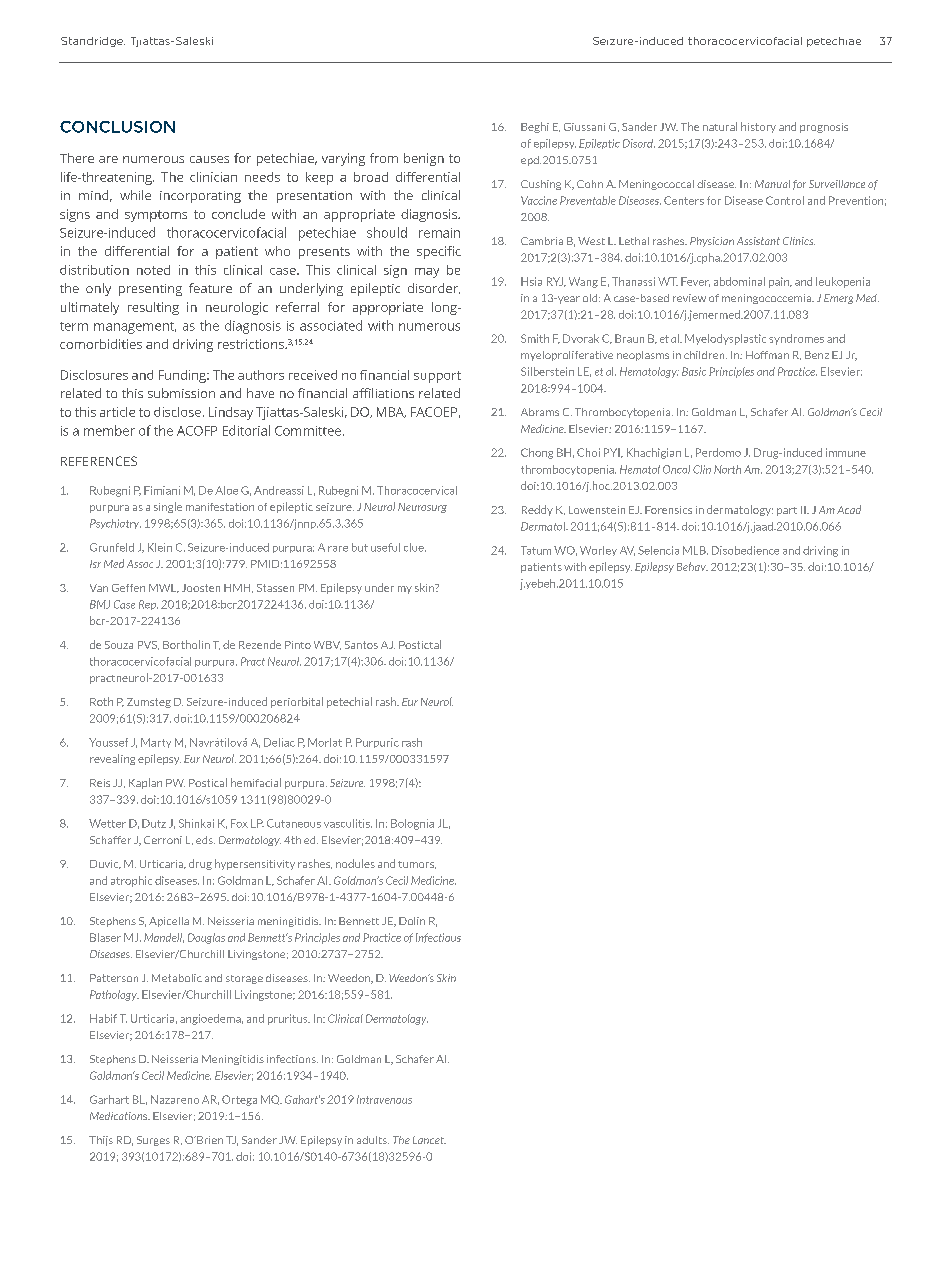 The image size is (952, 1265). Describe the element at coordinates (153, 1141) in the screenshot. I see `Surges` at that location.
